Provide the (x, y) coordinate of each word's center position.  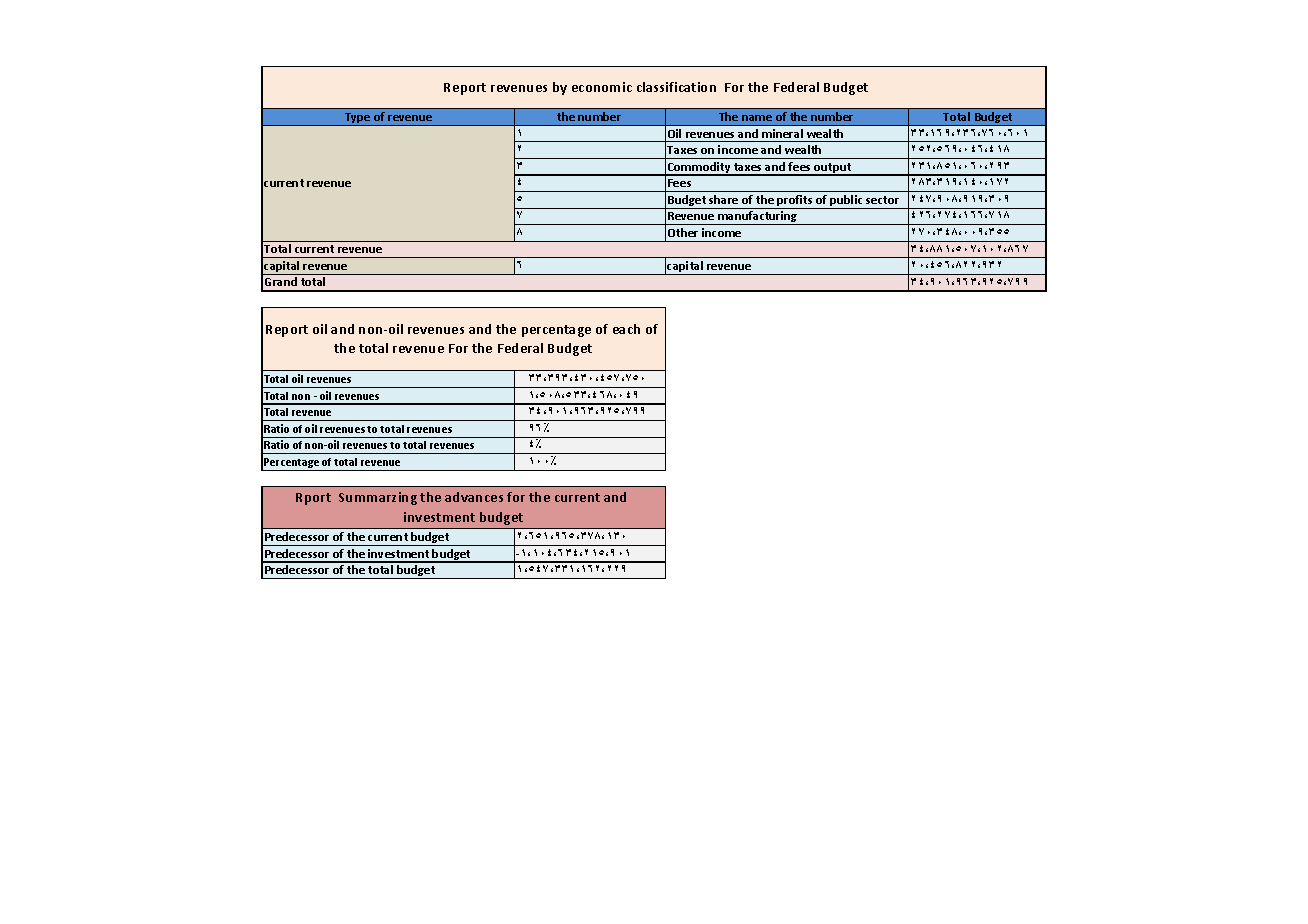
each (626, 329)
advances (474, 497)
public (847, 202)
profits (796, 202)
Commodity (699, 169)
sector (882, 200)
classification (676, 87)
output (833, 169)
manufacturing (758, 218)
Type (358, 119)
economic (602, 87)
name (757, 118)
